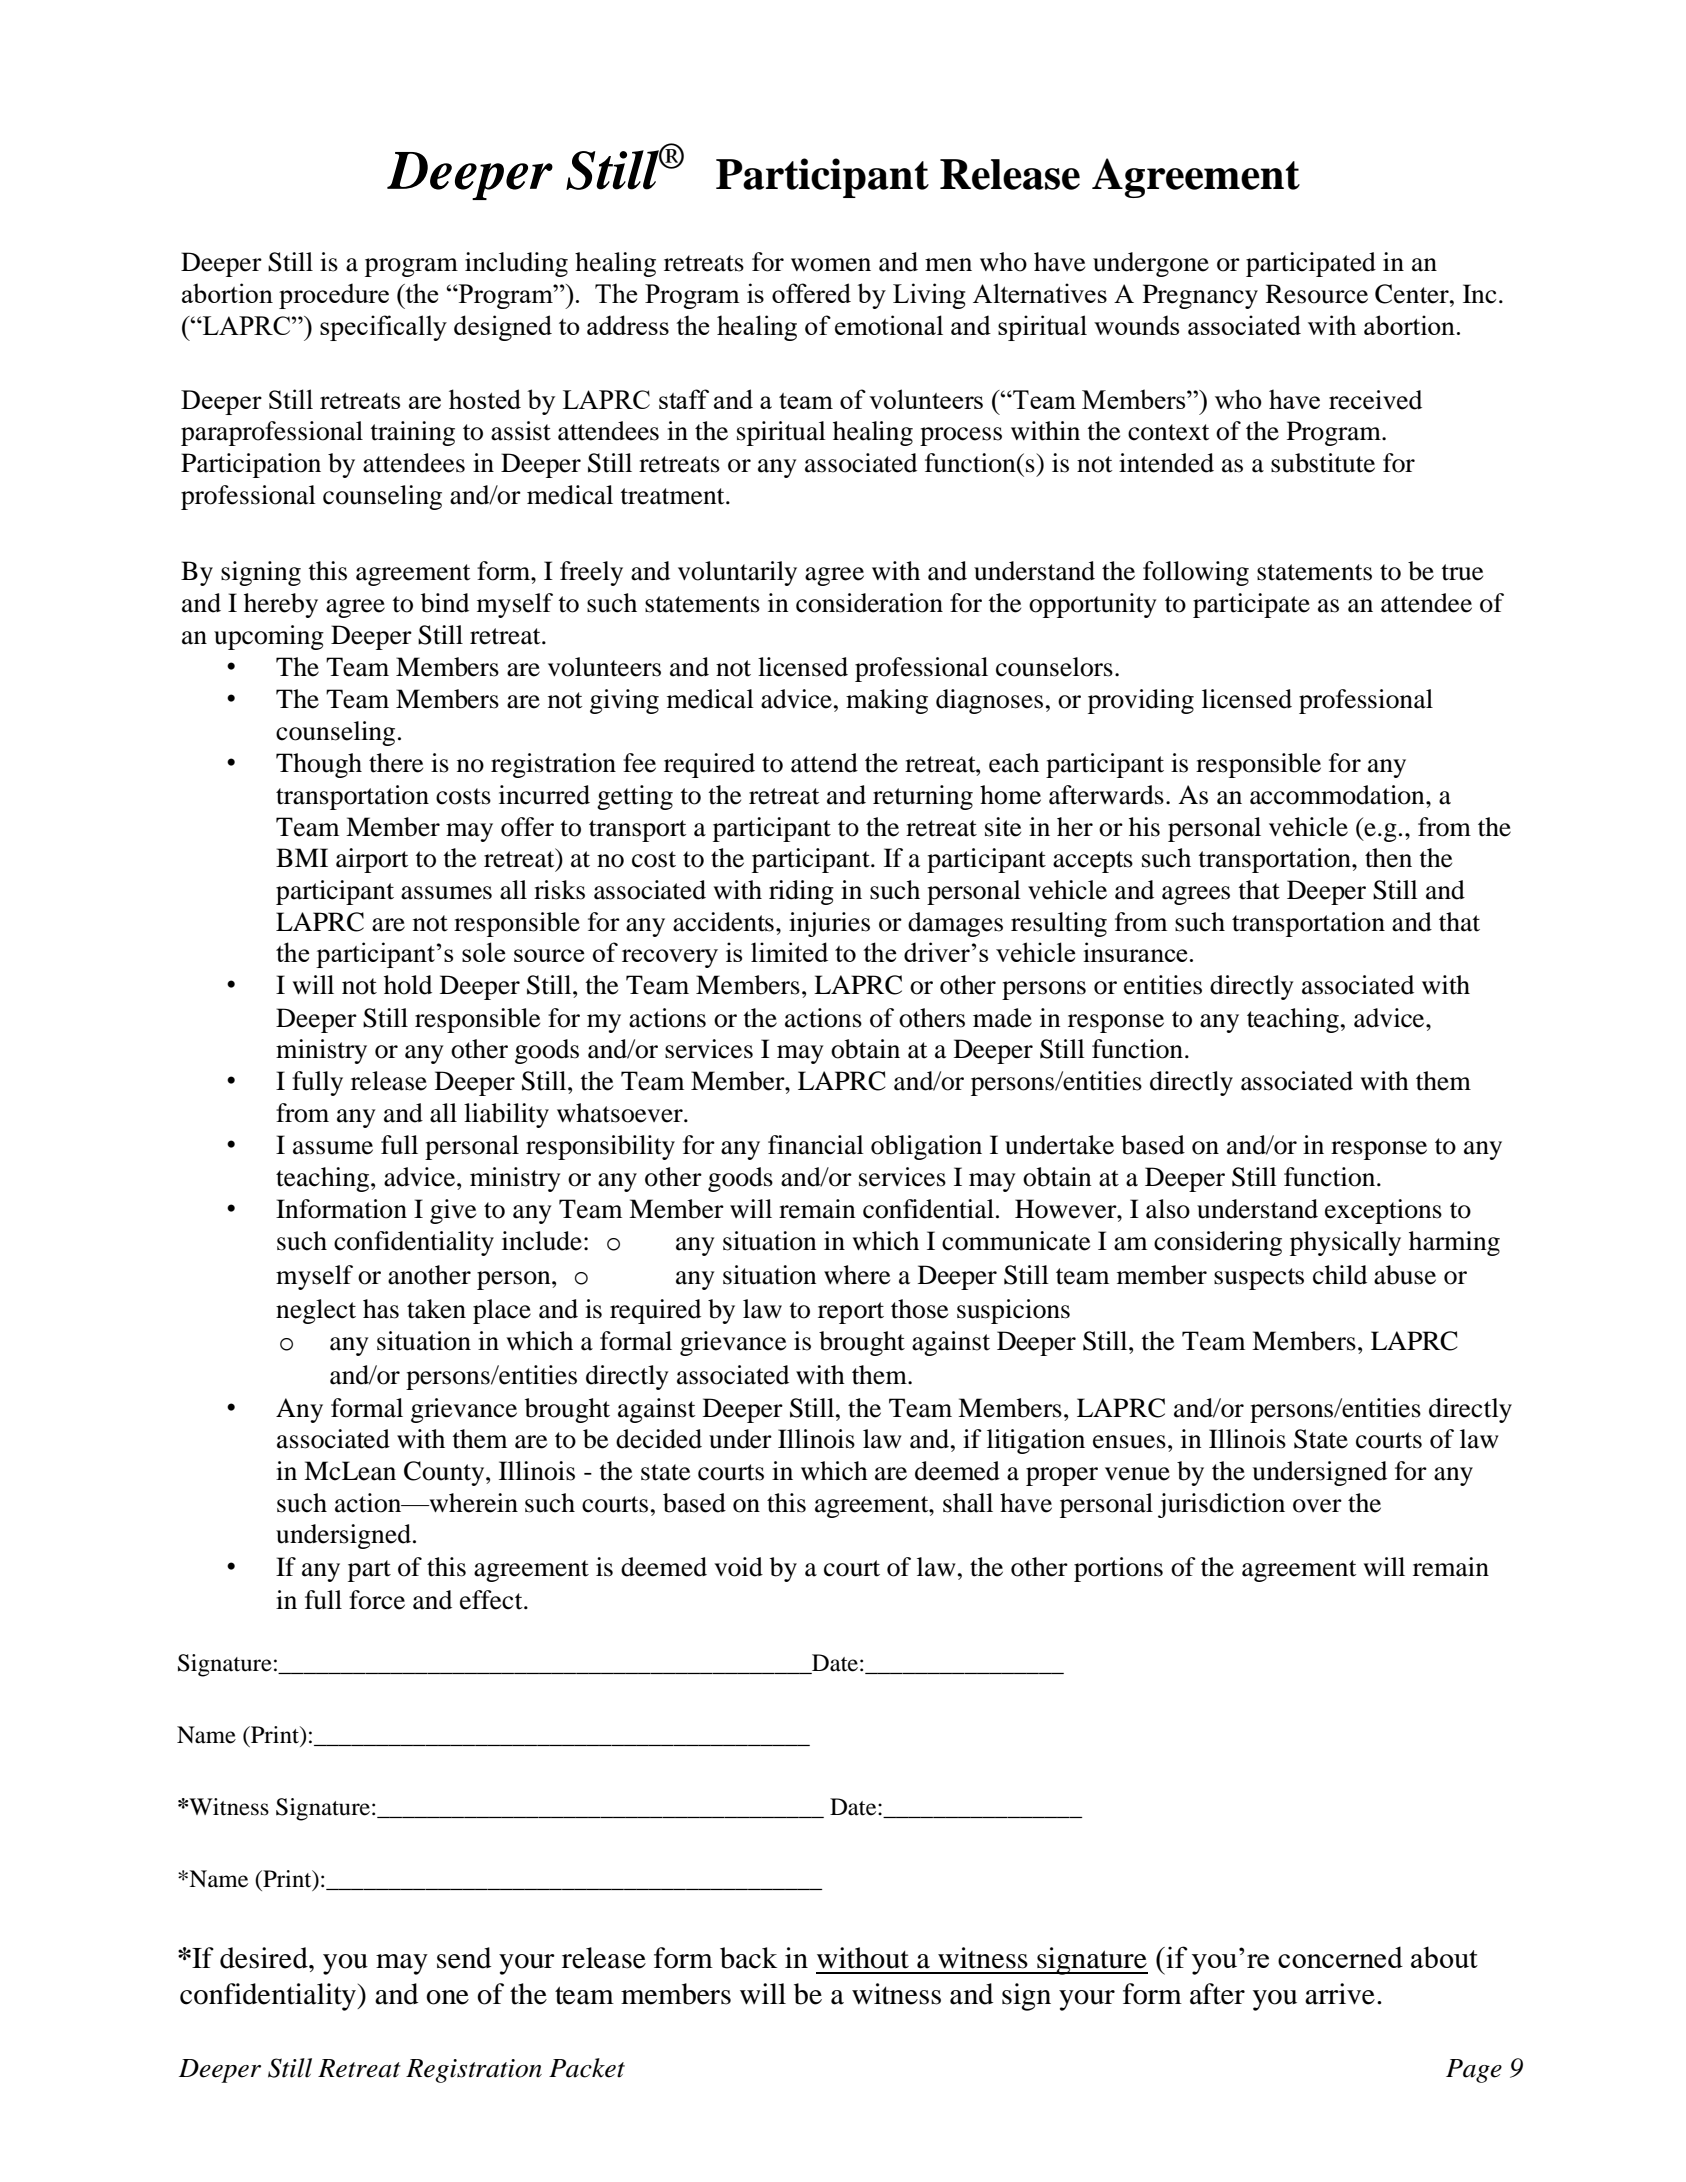  I want to click on there, so click(396, 763).
